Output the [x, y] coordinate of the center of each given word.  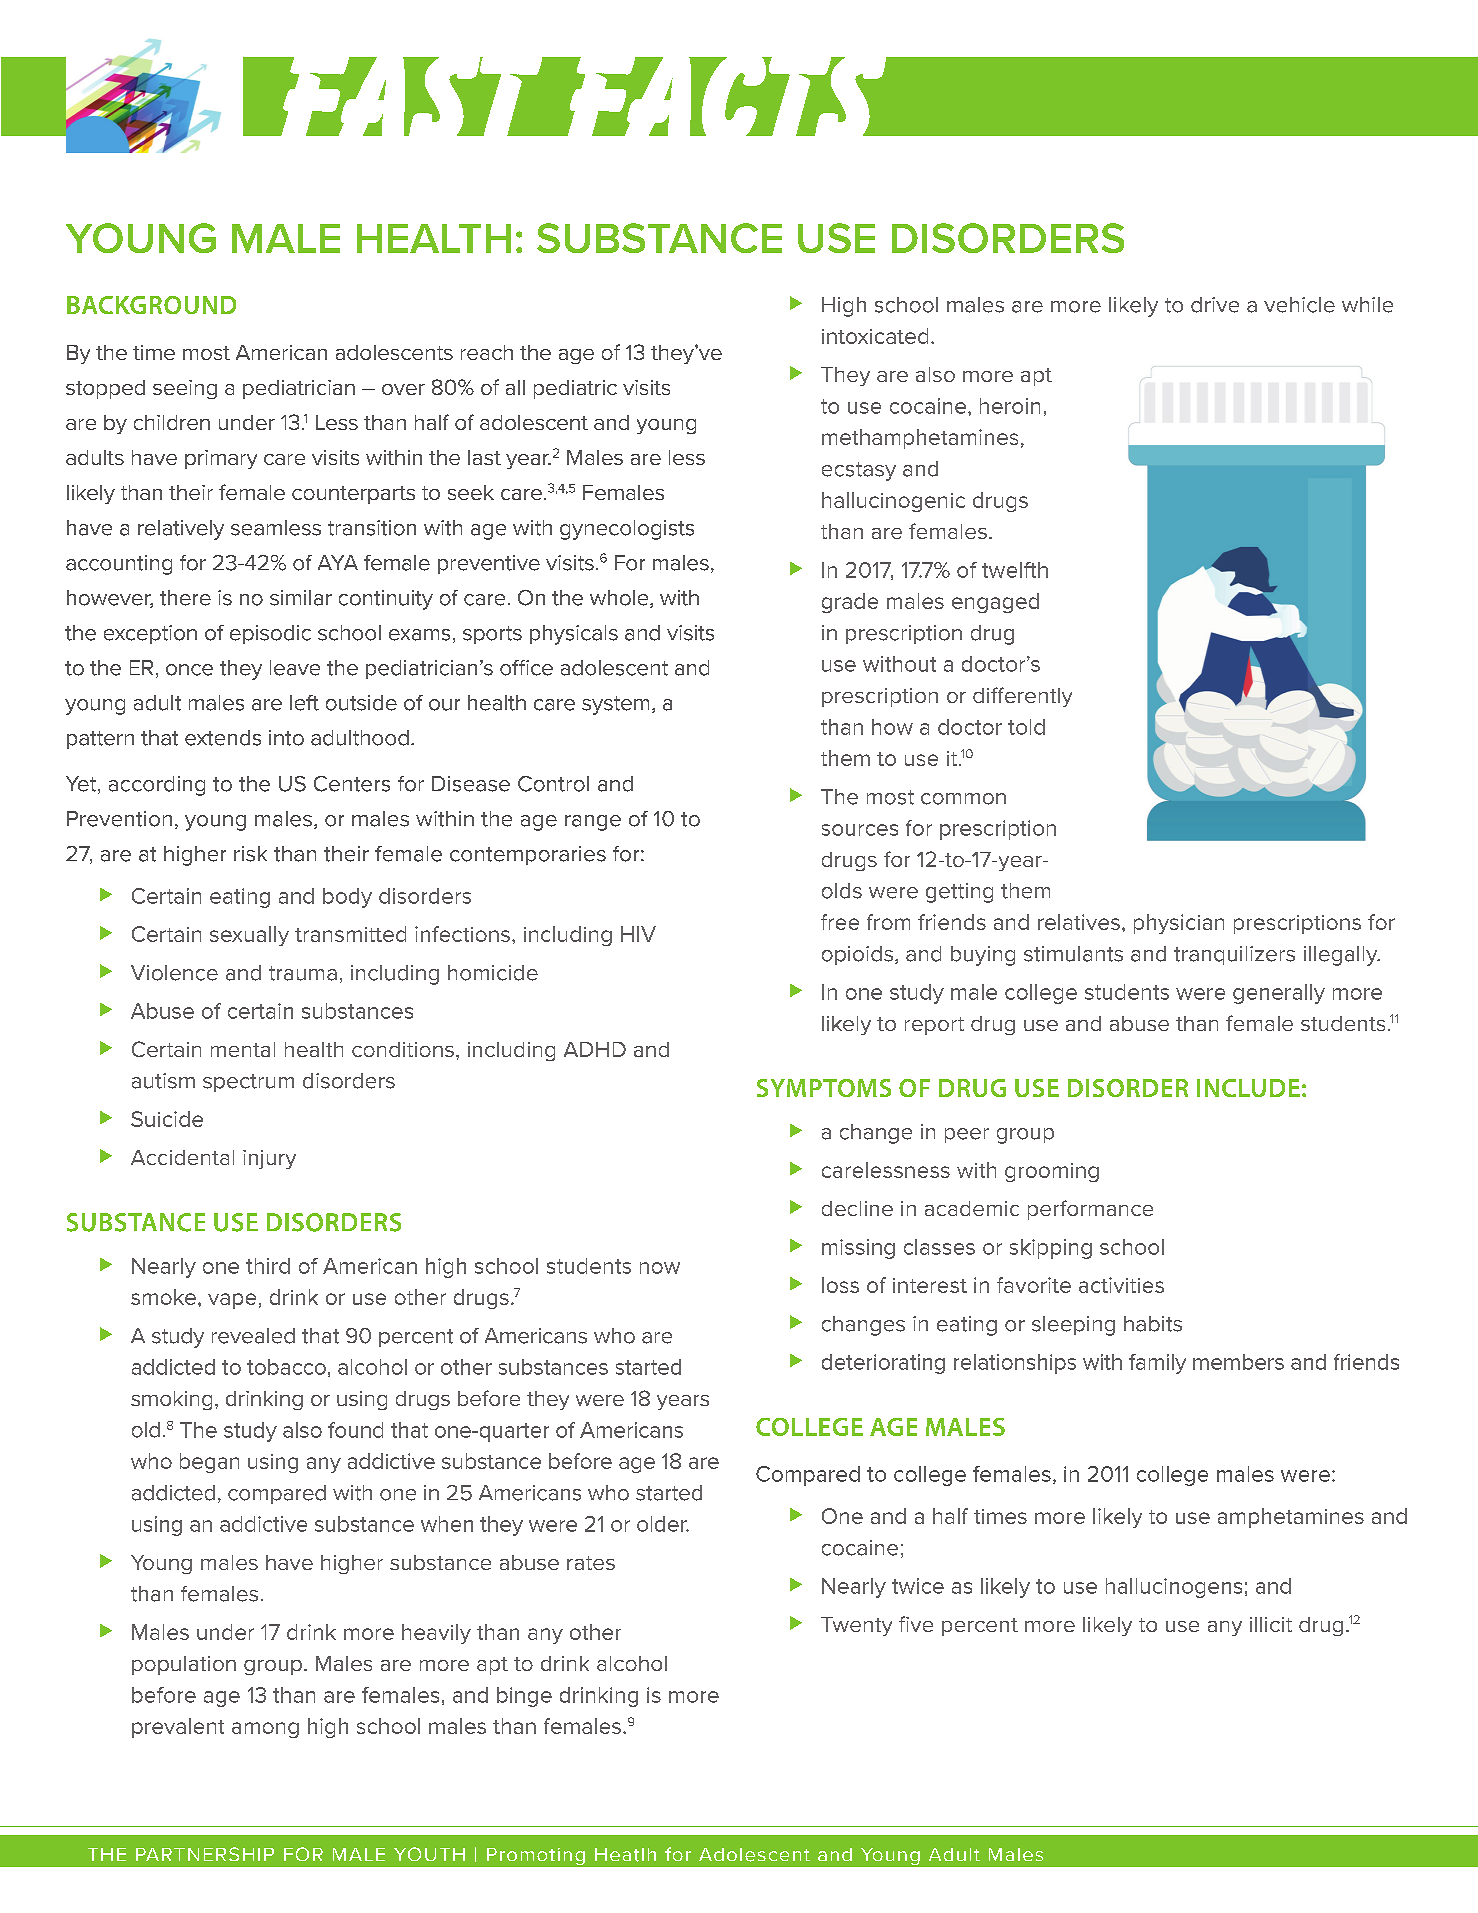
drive [1215, 305]
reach [487, 352]
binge [524, 1697]
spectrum [248, 1083]
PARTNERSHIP [205, 1854]
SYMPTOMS [824, 1088]
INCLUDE [1248, 1088]
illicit [1271, 1624]
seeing [185, 389]
